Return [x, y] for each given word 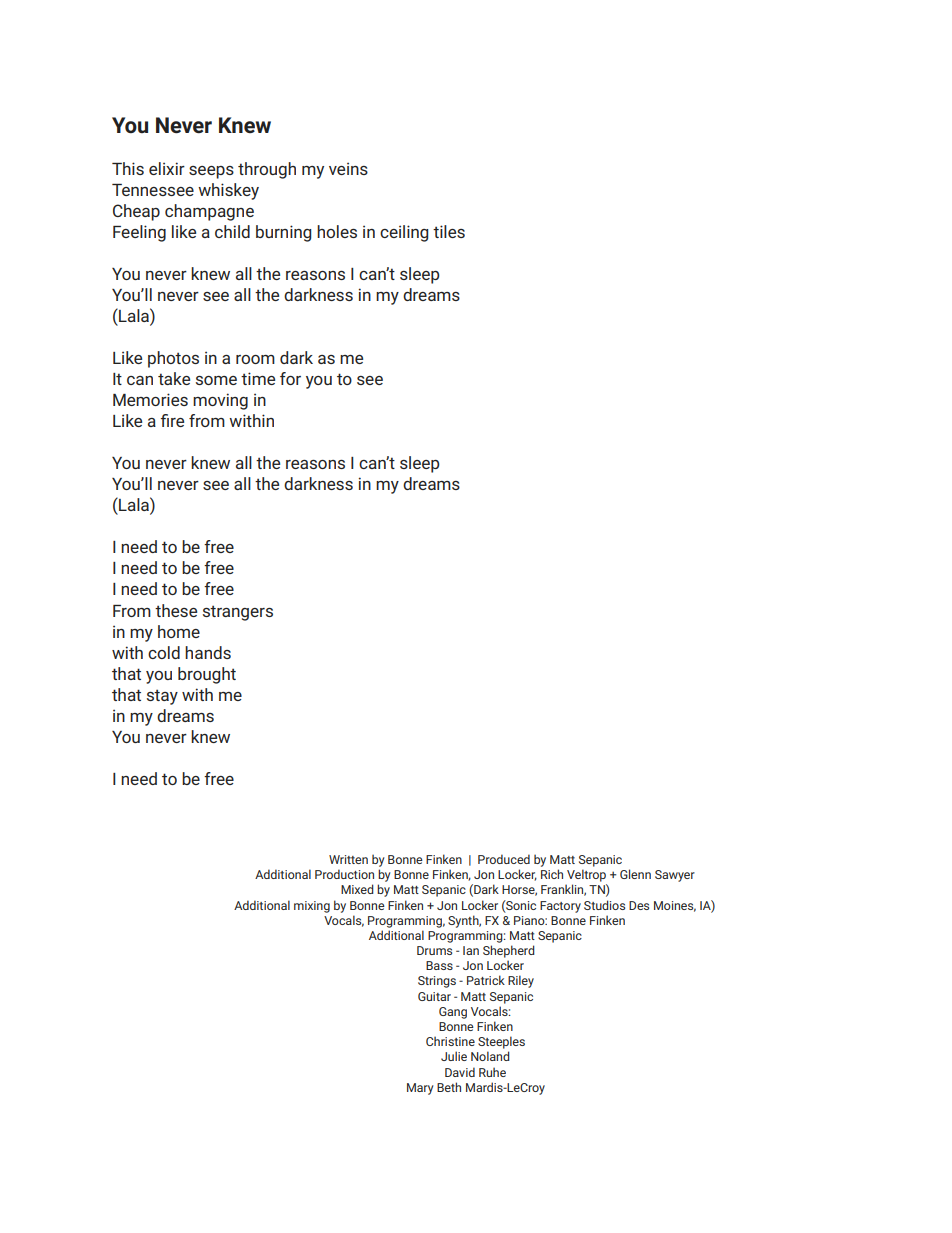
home [179, 631]
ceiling [404, 233]
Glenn [635, 874]
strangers [238, 613]
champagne [209, 212]
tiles [449, 231]
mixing [312, 907]
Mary [420, 1089]
